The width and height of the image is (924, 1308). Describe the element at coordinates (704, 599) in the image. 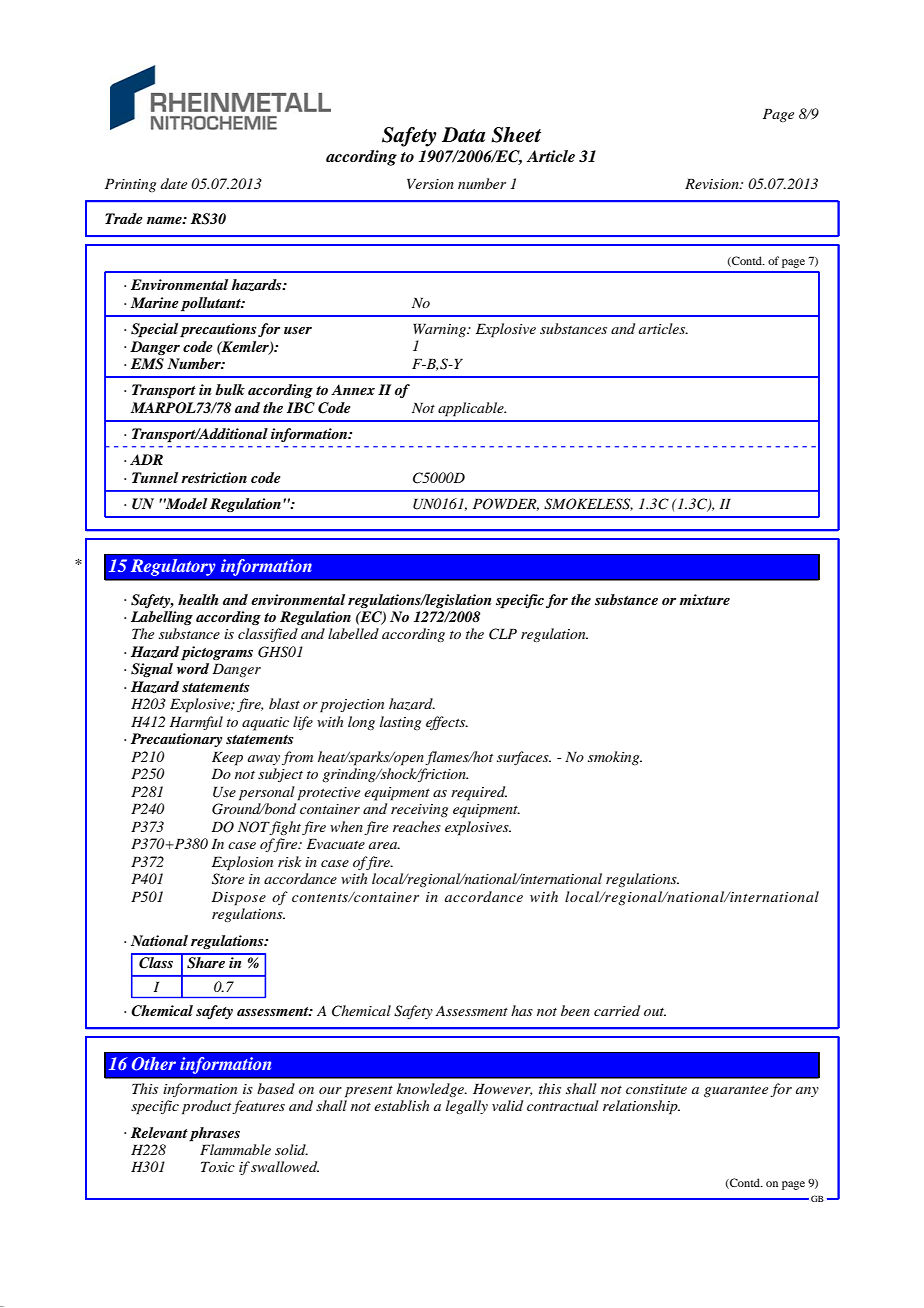

I see `mixture` at that location.
